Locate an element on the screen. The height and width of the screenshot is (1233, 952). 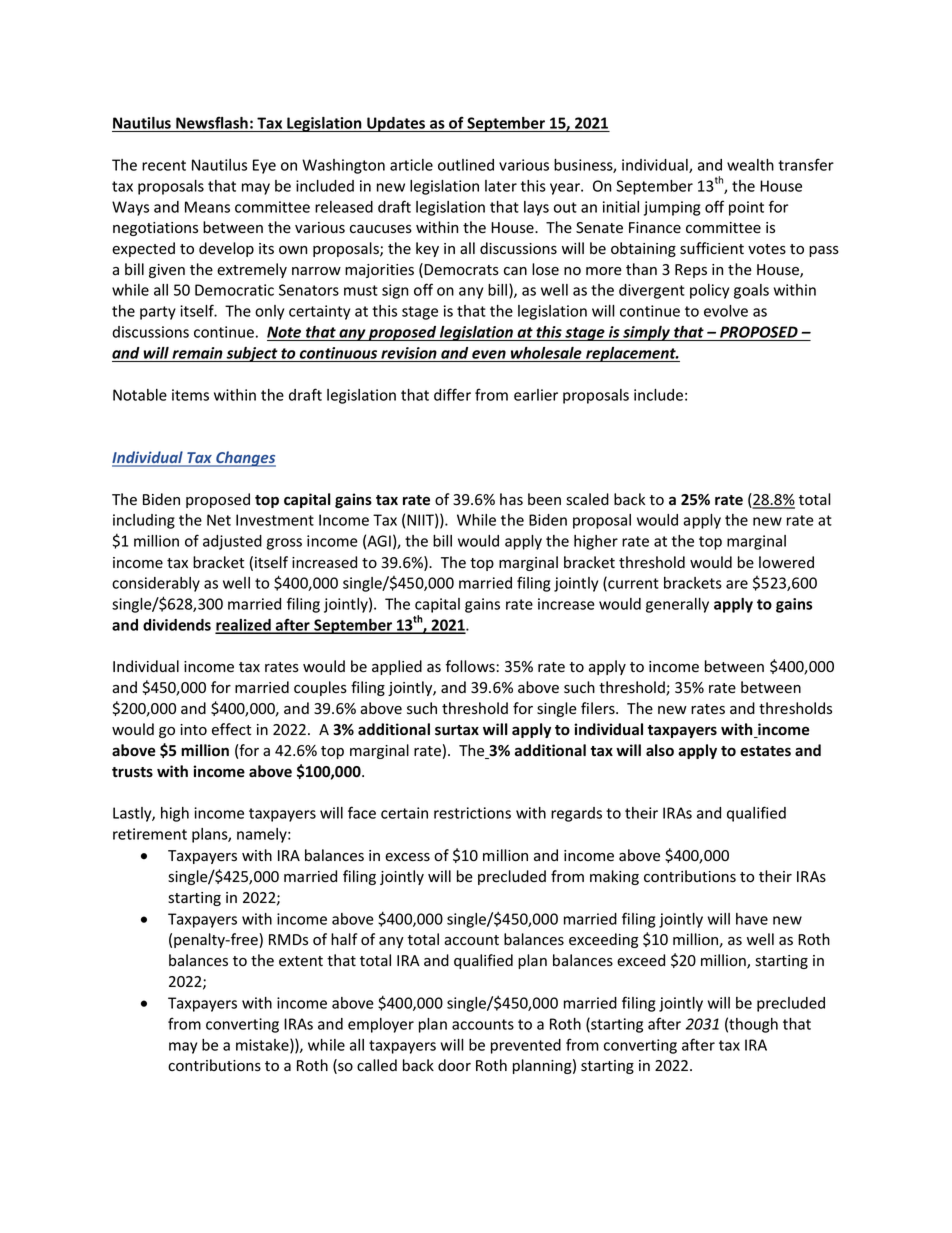
outlined is located at coordinates (466, 165).
